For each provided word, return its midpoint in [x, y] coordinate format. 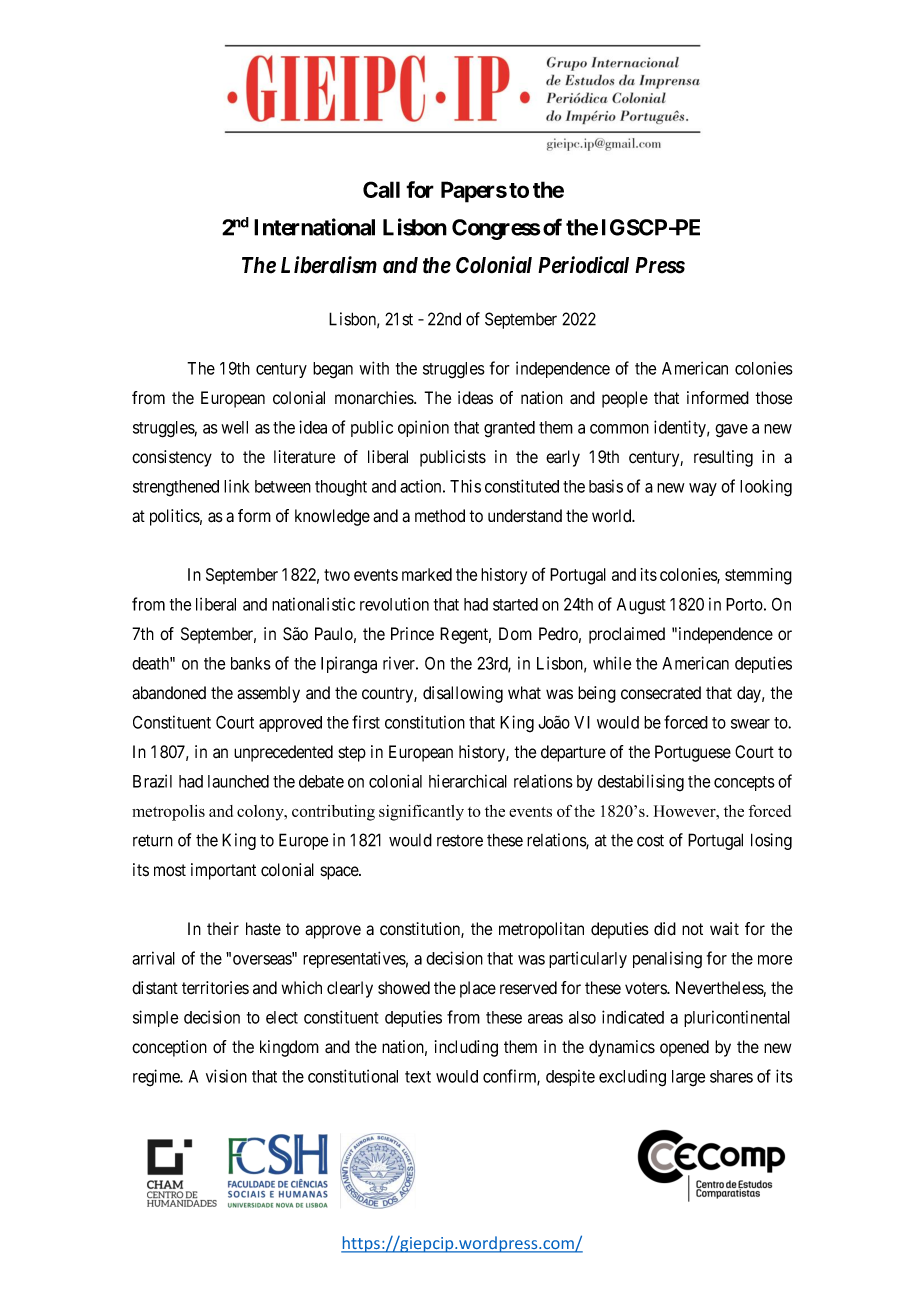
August [641, 606]
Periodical [583, 265]
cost [650, 840]
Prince [412, 634]
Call [381, 189]
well [234, 427]
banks [251, 663]
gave [731, 431]
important [223, 871]
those [773, 398]
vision [226, 1076]
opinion [423, 428]
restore [460, 841]
